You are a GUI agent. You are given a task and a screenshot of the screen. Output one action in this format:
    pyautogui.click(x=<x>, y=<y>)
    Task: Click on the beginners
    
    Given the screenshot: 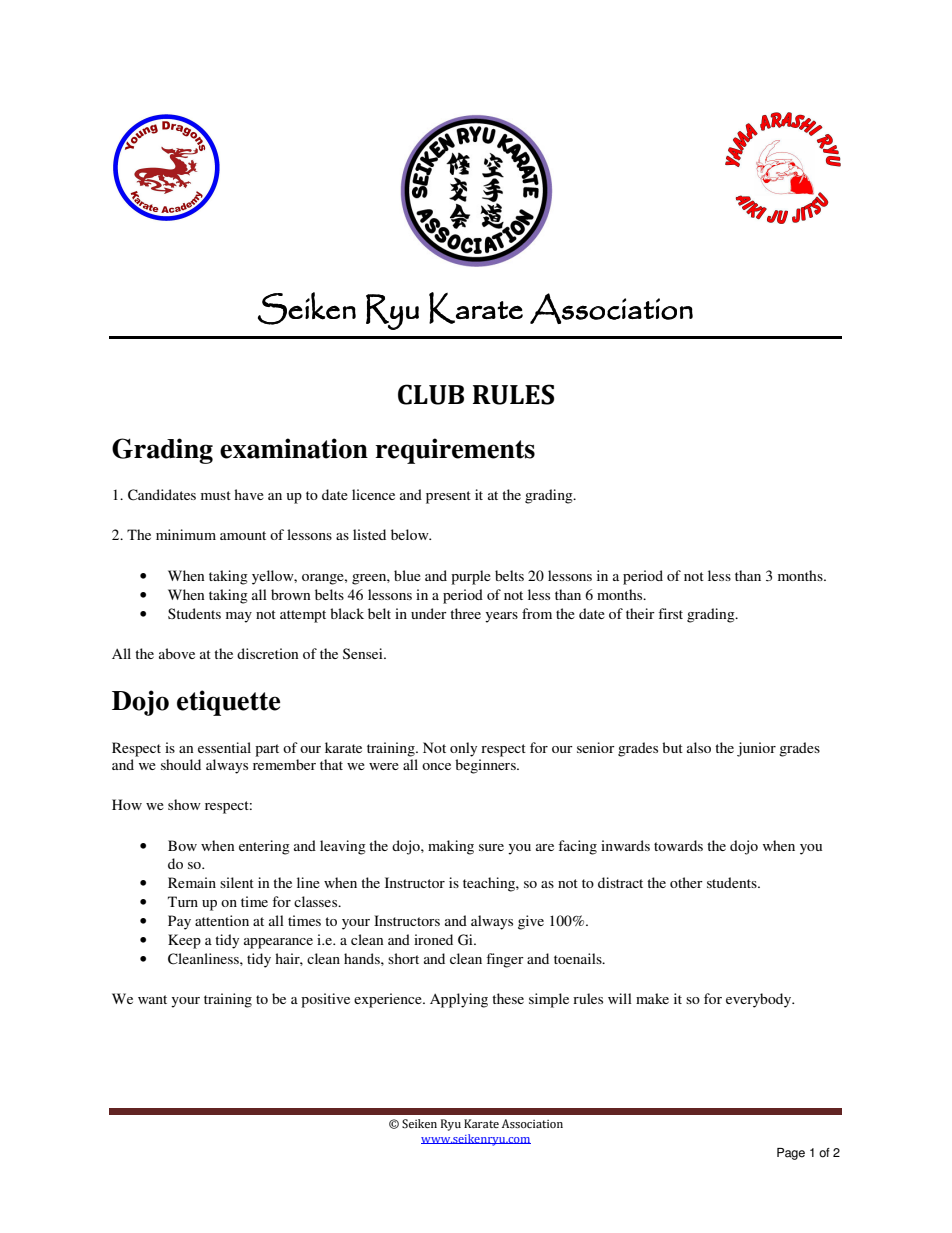 What is the action you would take?
    pyautogui.click(x=486, y=766)
